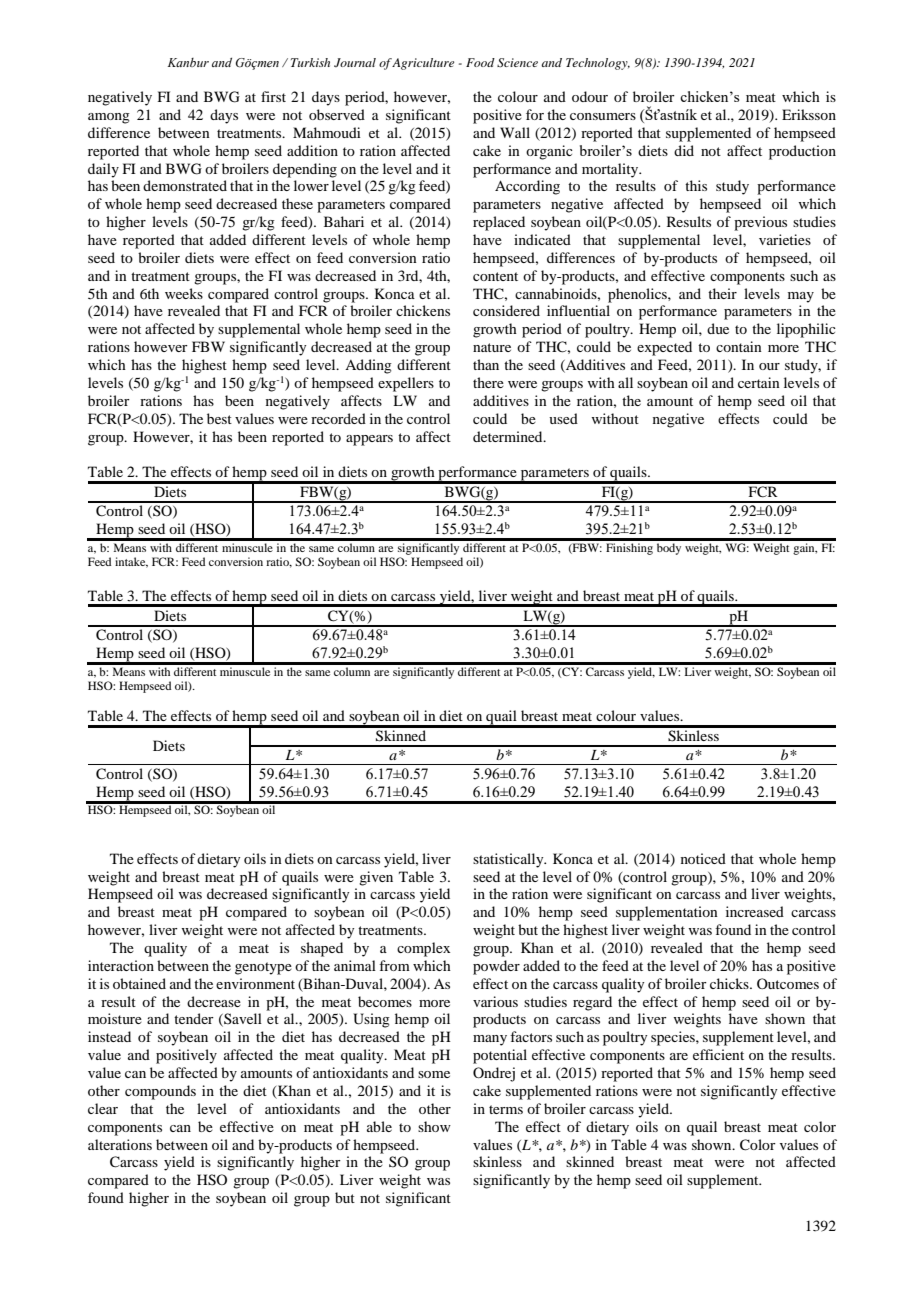  I want to click on did, so click(684, 150).
